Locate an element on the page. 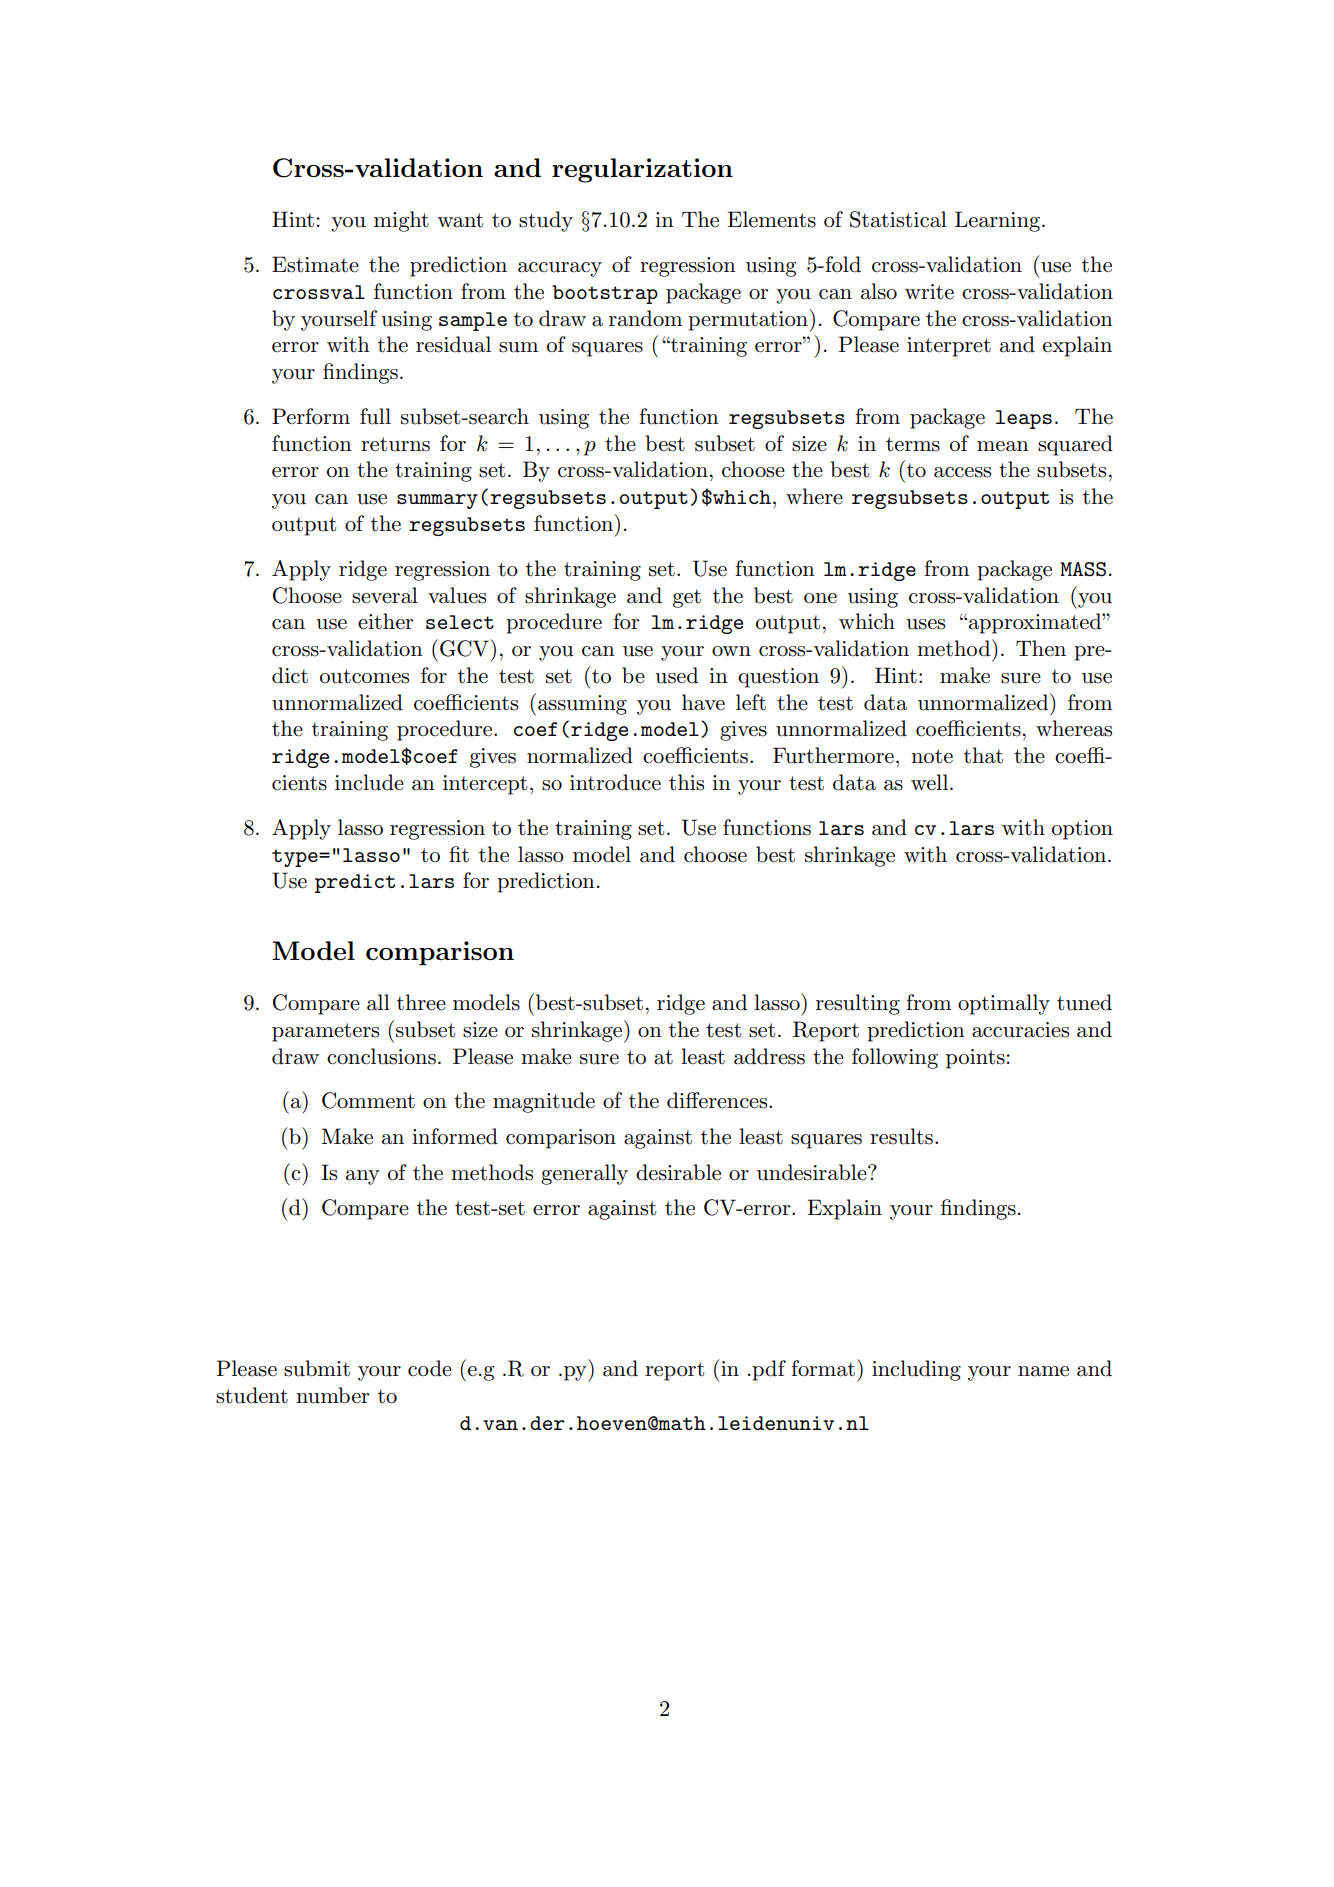 The height and width of the page is (1887, 1334). submit is located at coordinates (317, 1368).
